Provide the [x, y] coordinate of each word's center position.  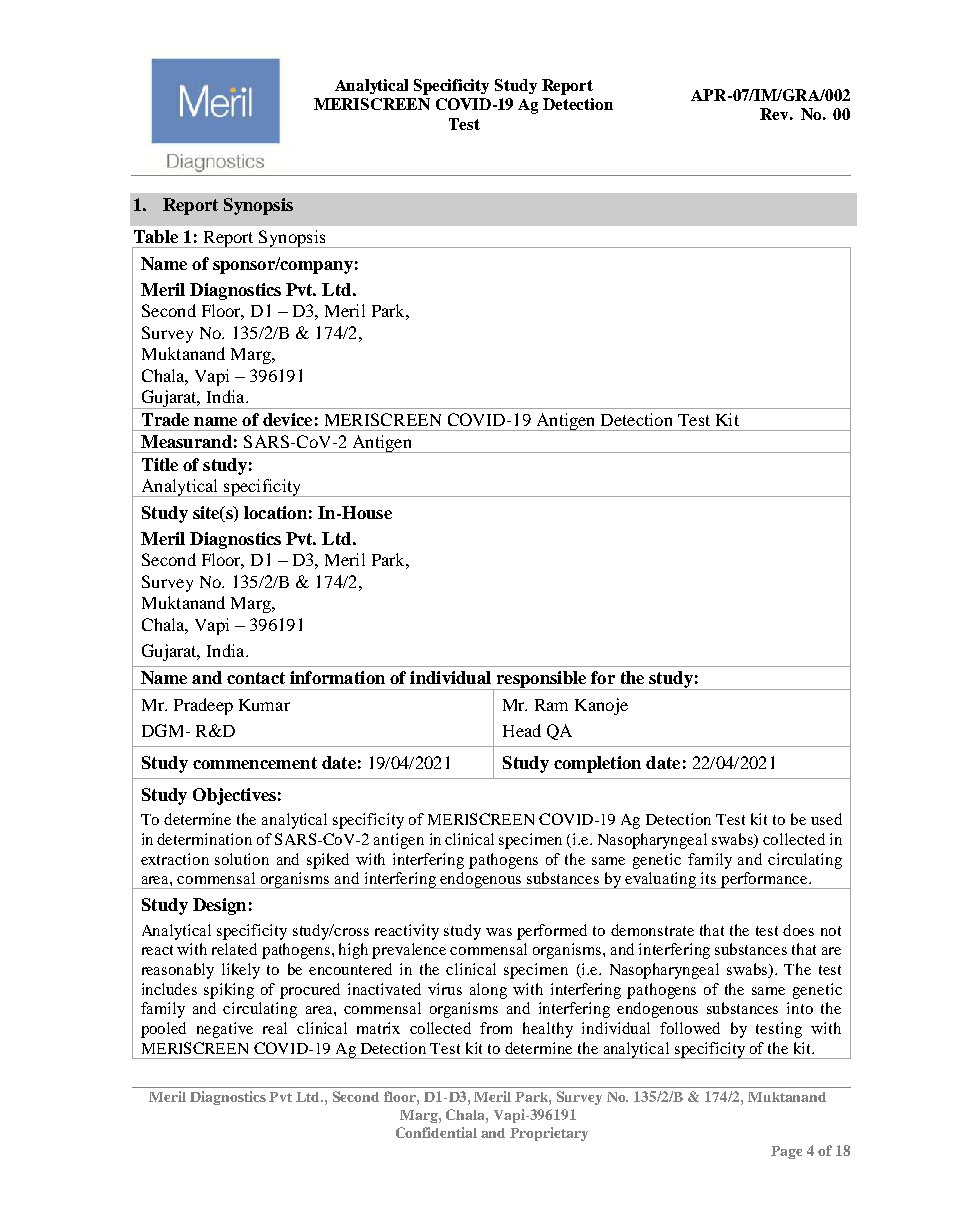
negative [225, 1030]
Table [156, 236]
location [275, 512]
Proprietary [549, 1134]
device [287, 419]
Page [786, 1152]
